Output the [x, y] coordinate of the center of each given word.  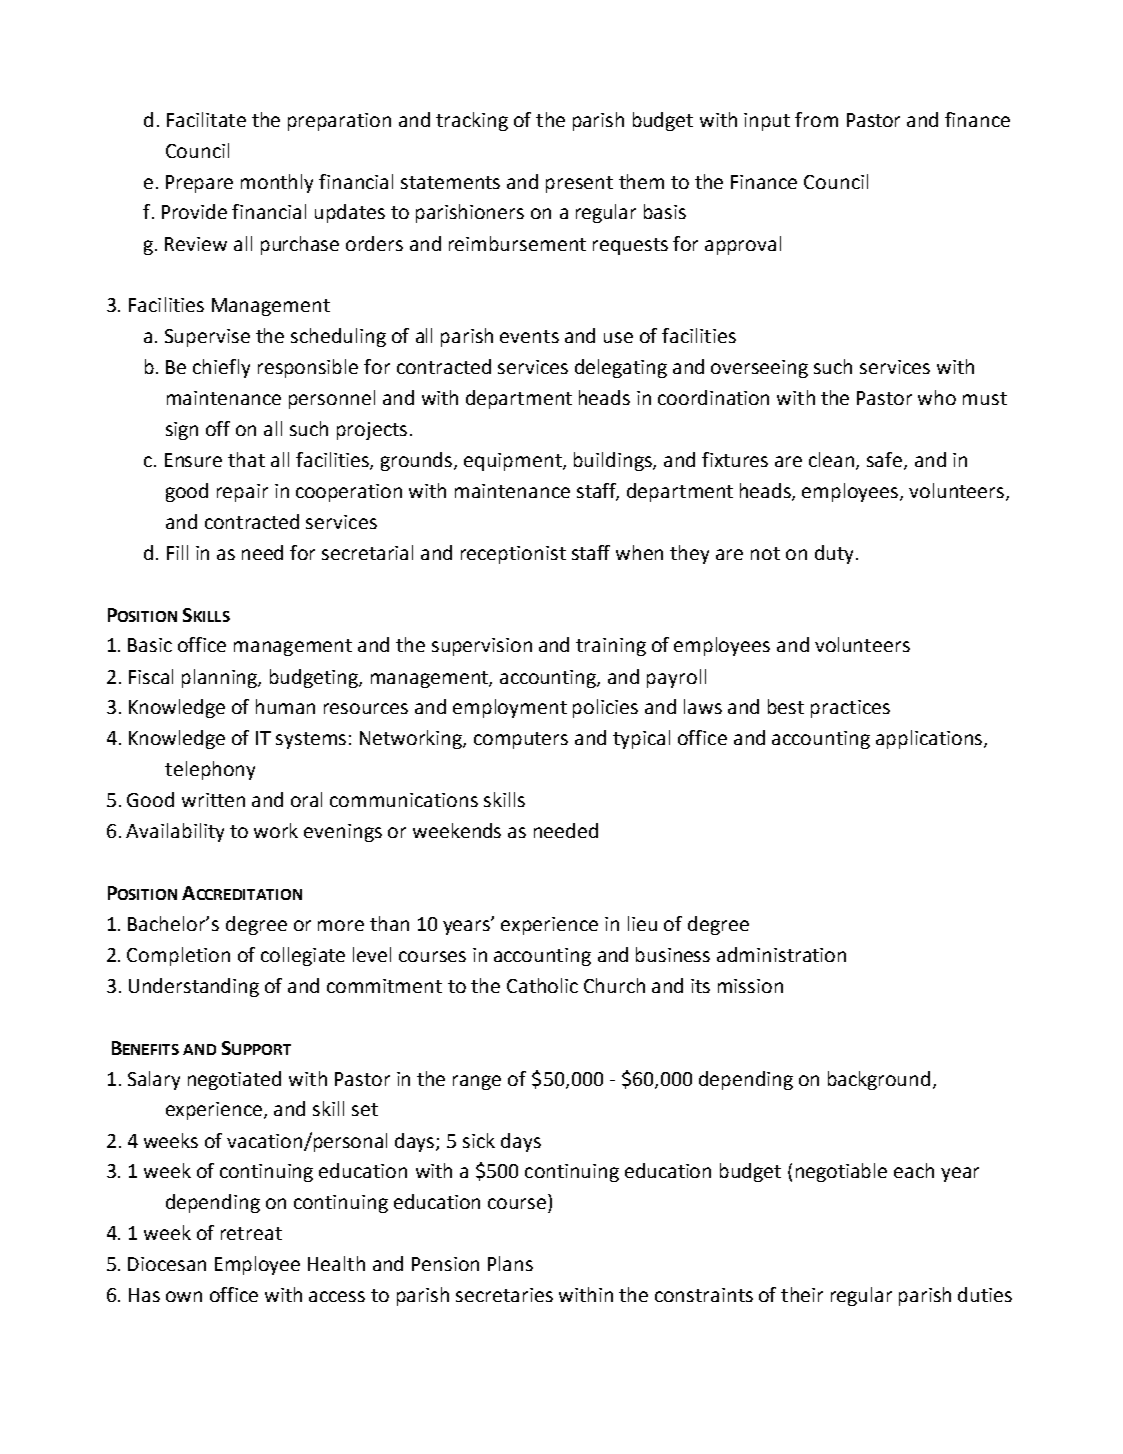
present [579, 184]
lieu [642, 923]
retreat [251, 1233]
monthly [277, 183]
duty [834, 554]
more [341, 925]
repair [242, 493]
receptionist [513, 555]
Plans [510, 1263]
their [802, 1294]
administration [781, 954]
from [816, 119]
